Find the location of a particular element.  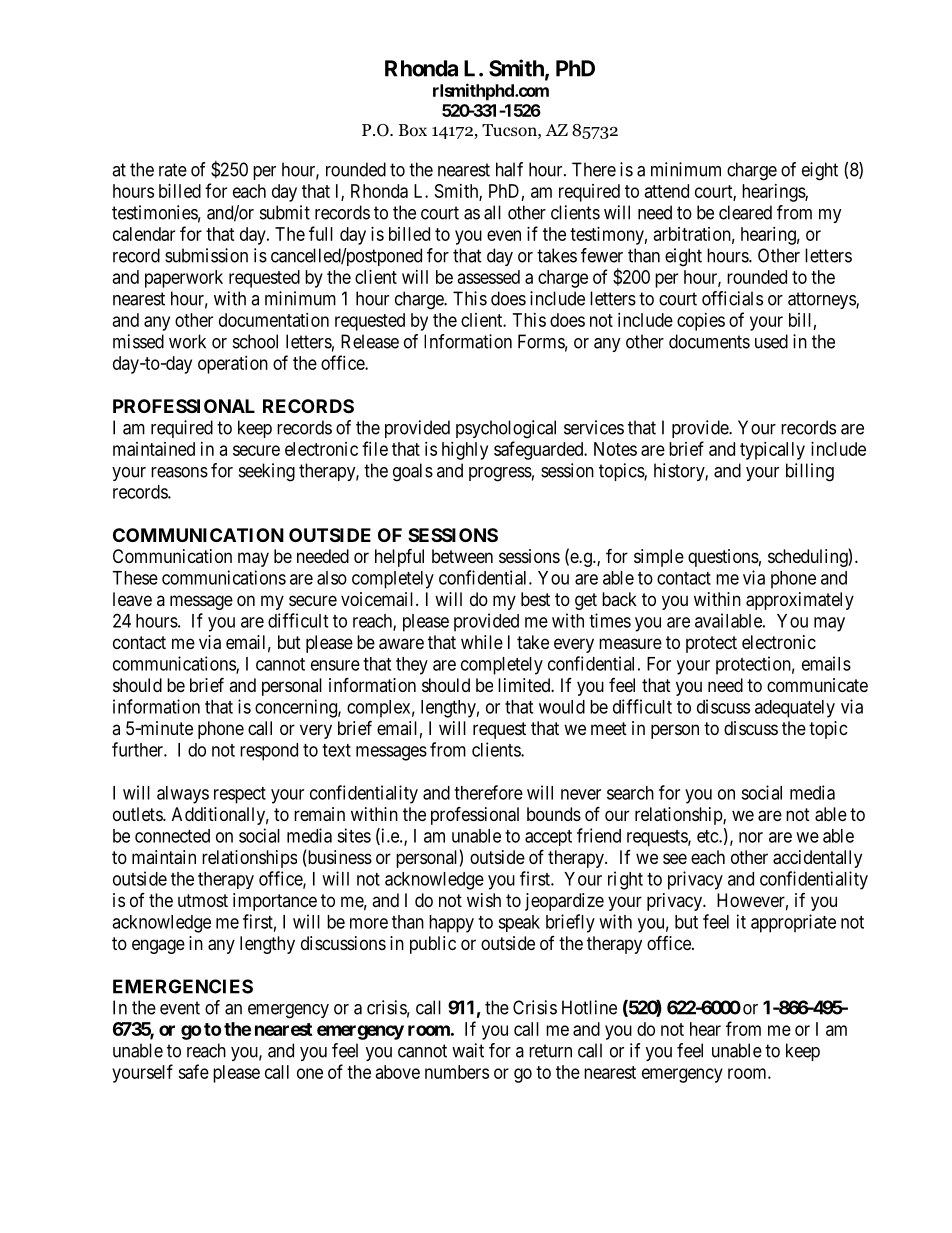

cleared is located at coordinates (745, 212).
